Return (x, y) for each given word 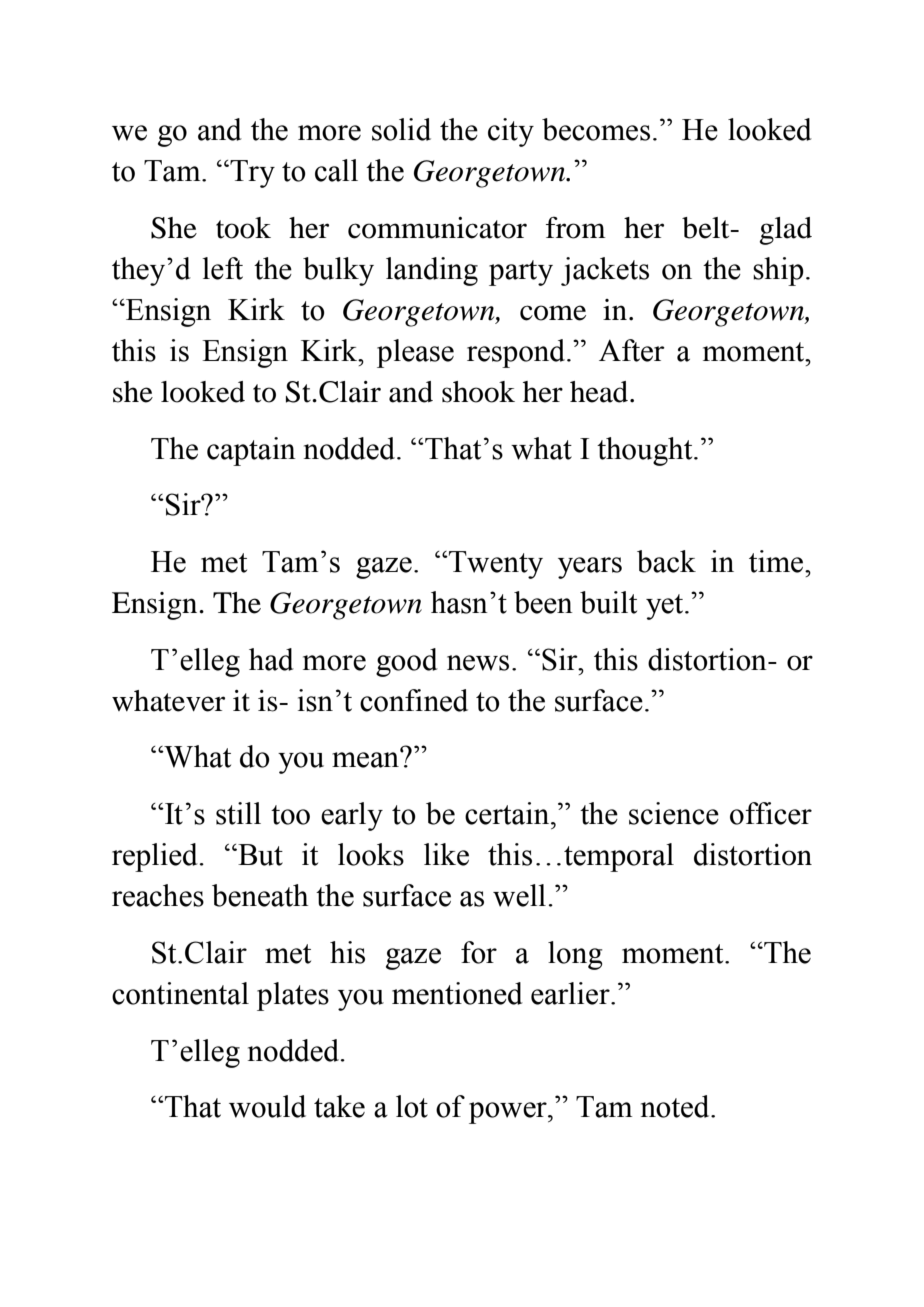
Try (251, 174)
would (267, 1106)
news (478, 663)
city (511, 132)
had (271, 659)
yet (666, 607)
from (576, 227)
